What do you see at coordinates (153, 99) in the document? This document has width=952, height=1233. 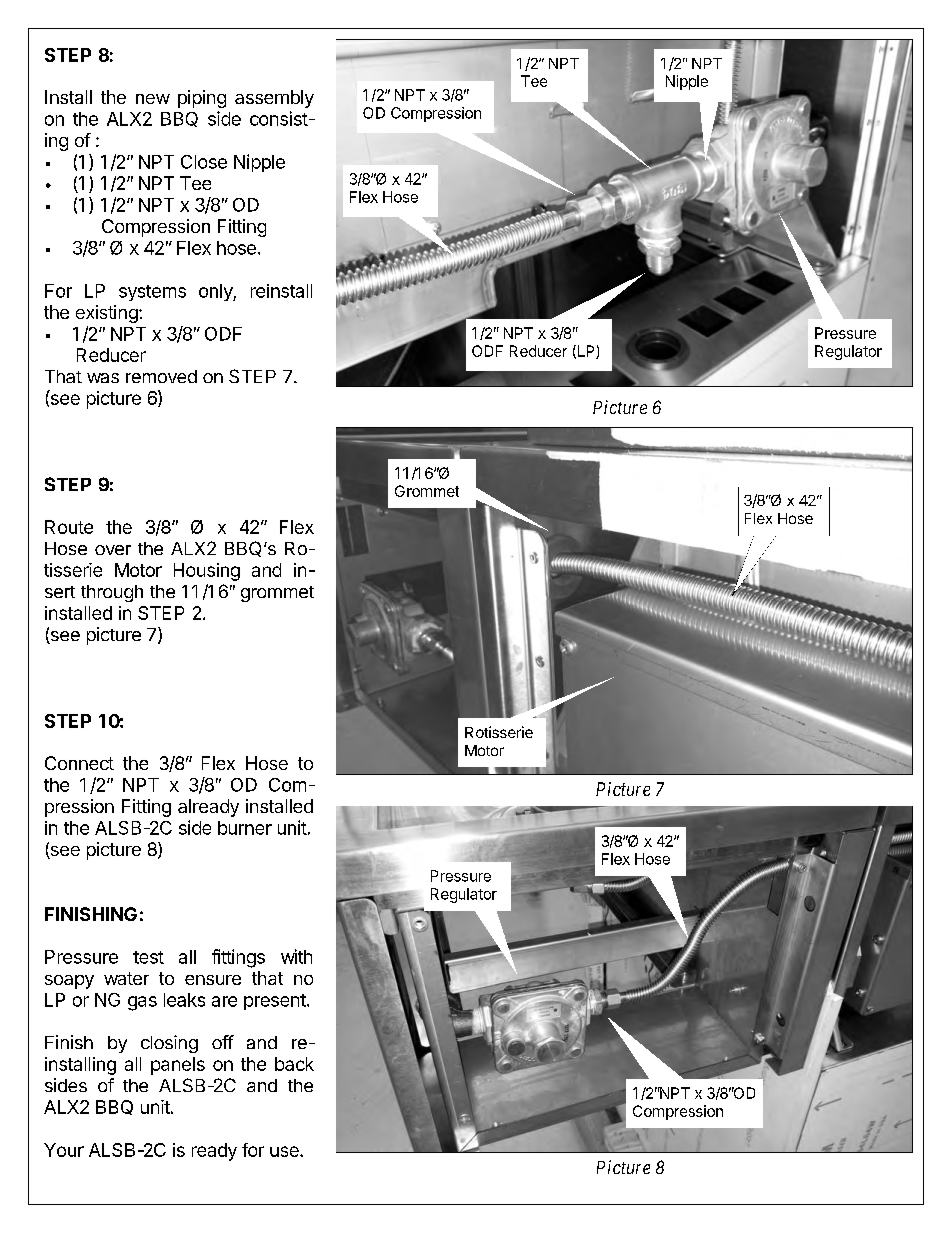 I see `new` at bounding box center [153, 99].
